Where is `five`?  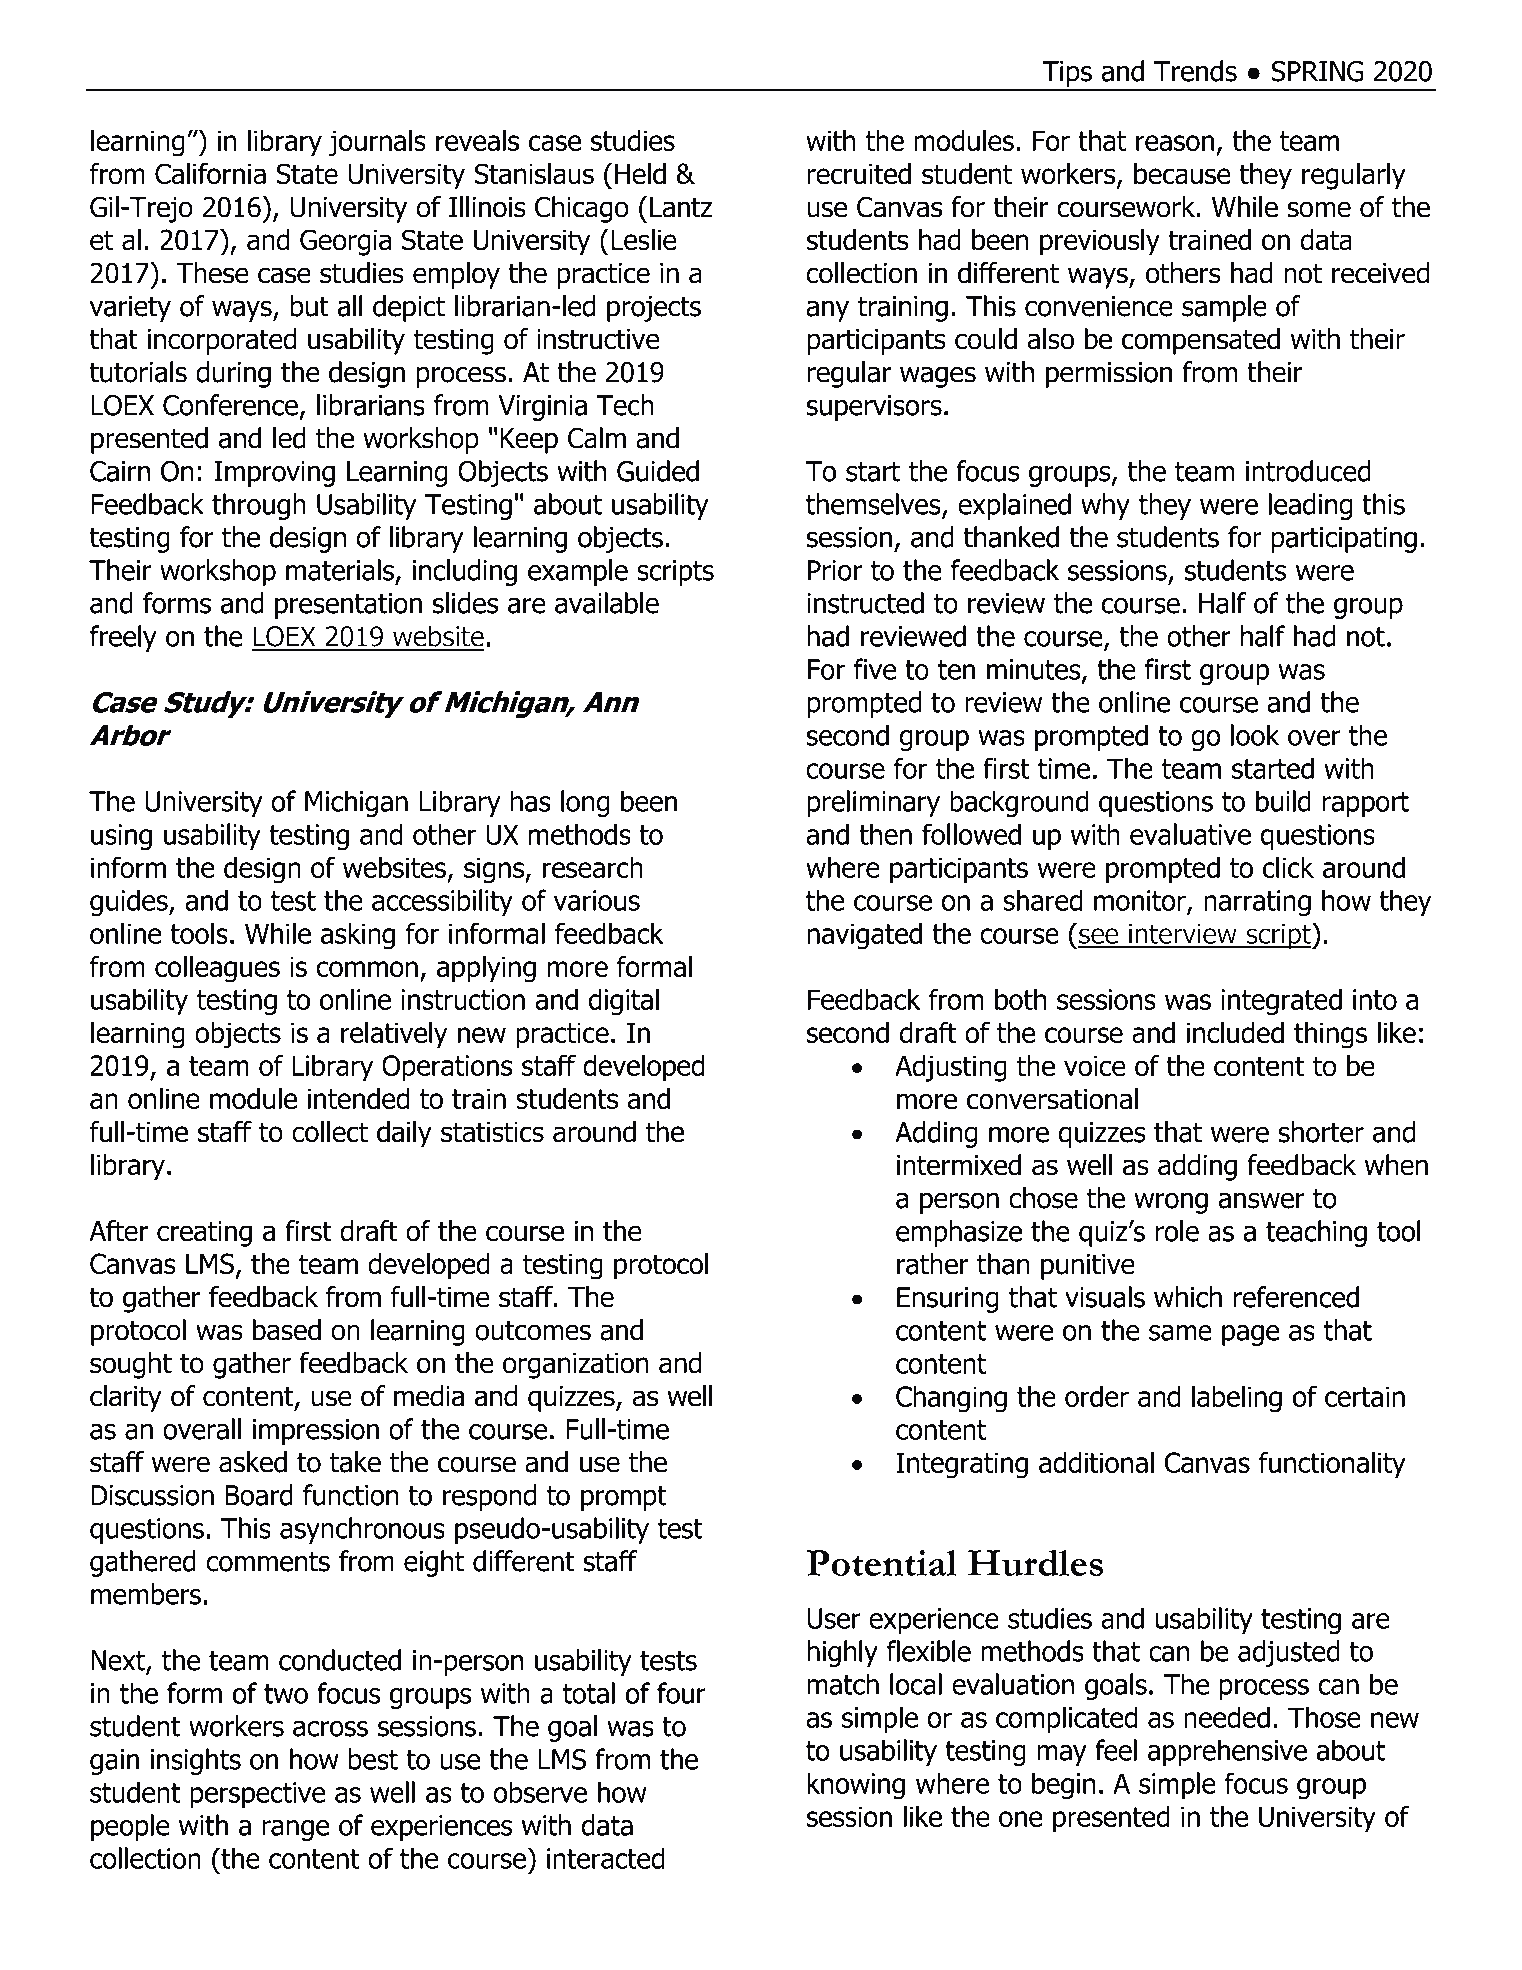 five is located at coordinates (875, 669).
